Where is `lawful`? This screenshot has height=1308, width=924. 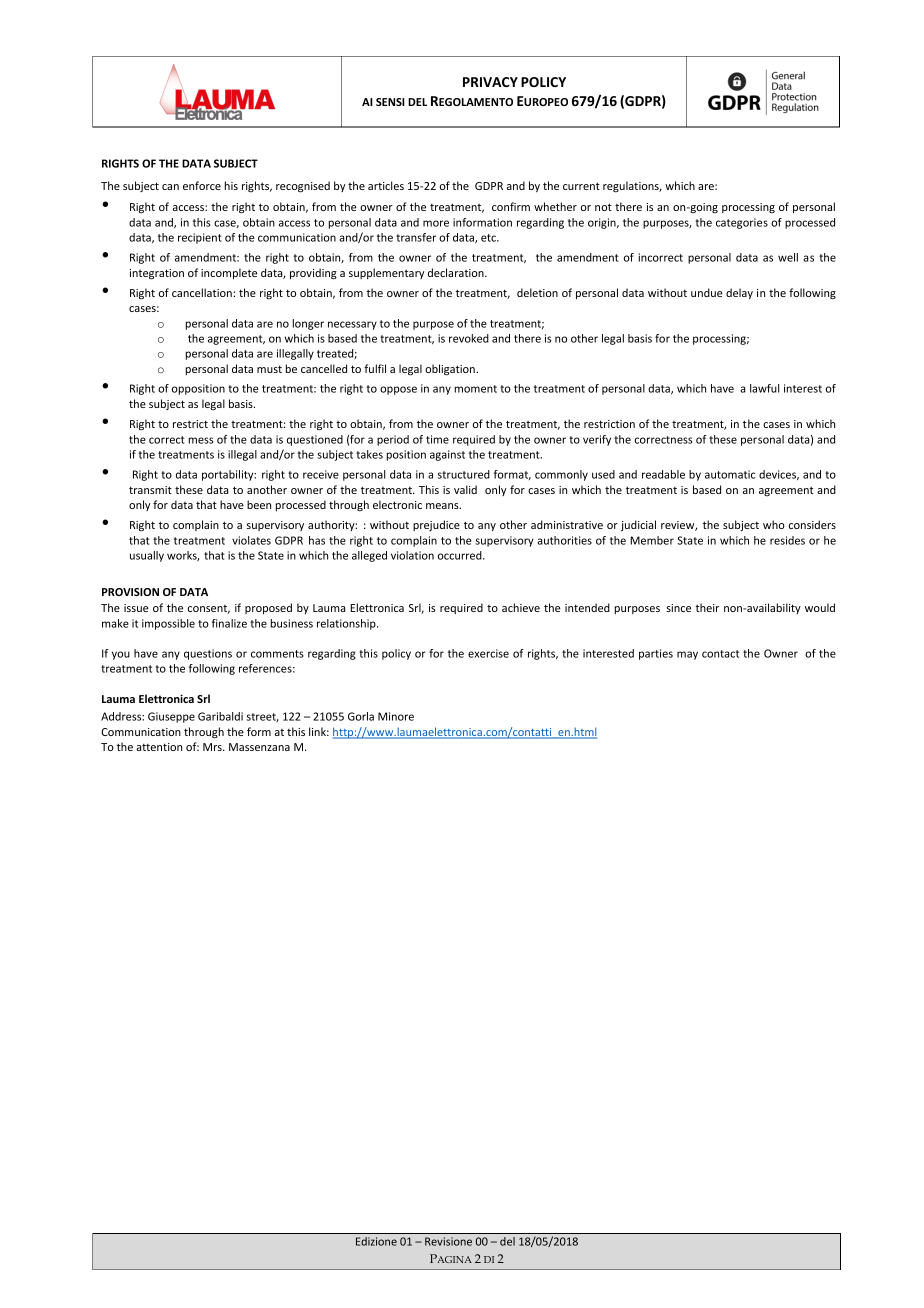
lawful is located at coordinates (764, 388).
